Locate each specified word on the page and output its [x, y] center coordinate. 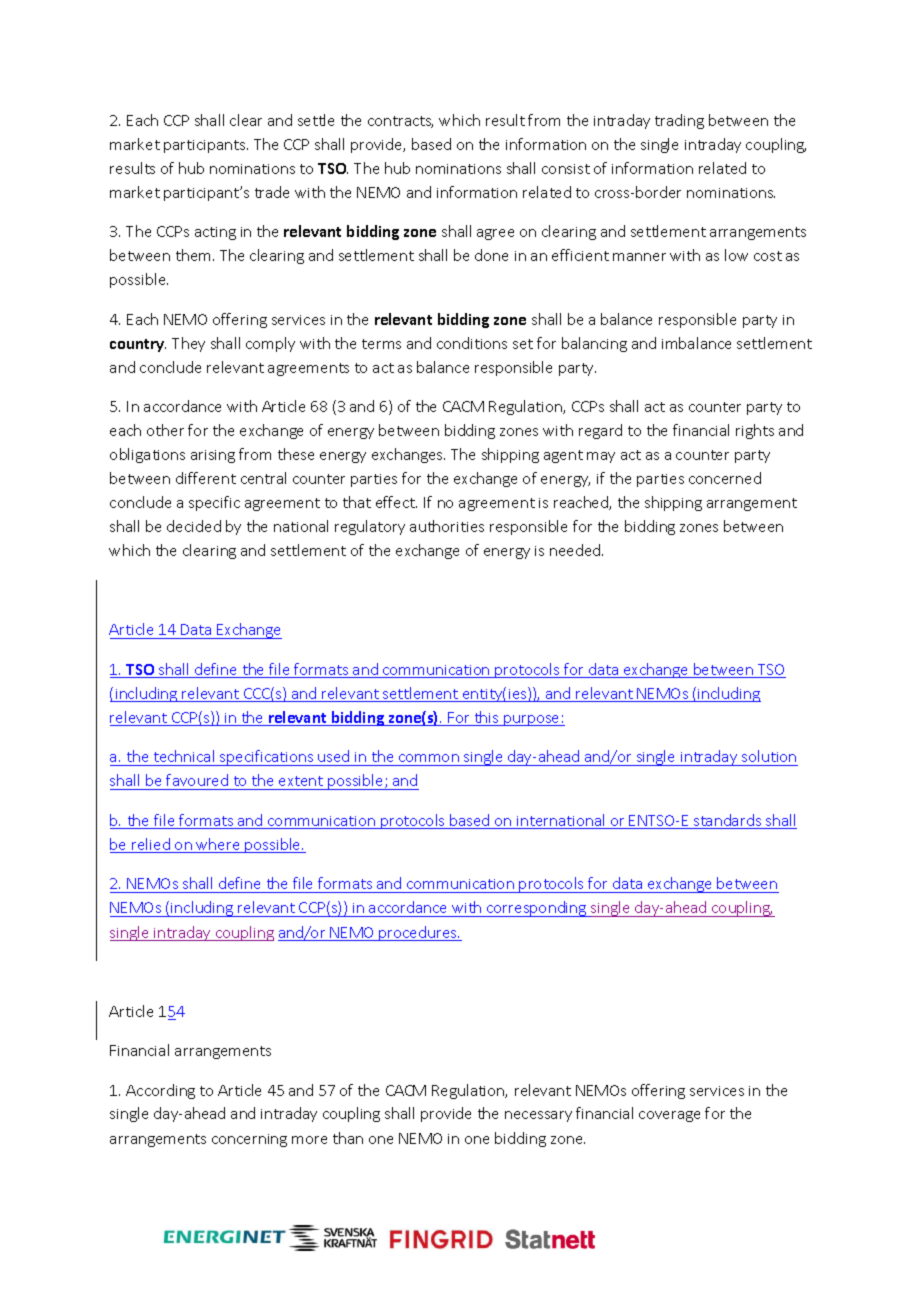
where [219, 845]
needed [576, 550]
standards [728, 821]
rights [755, 431]
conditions [472, 343]
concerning [249, 1140]
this [486, 718]
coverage [669, 1116]
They [188, 344]
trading [679, 121]
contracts [400, 122]
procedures [418, 933]
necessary [538, 1116]
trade [272, 192]
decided [194, 526]
